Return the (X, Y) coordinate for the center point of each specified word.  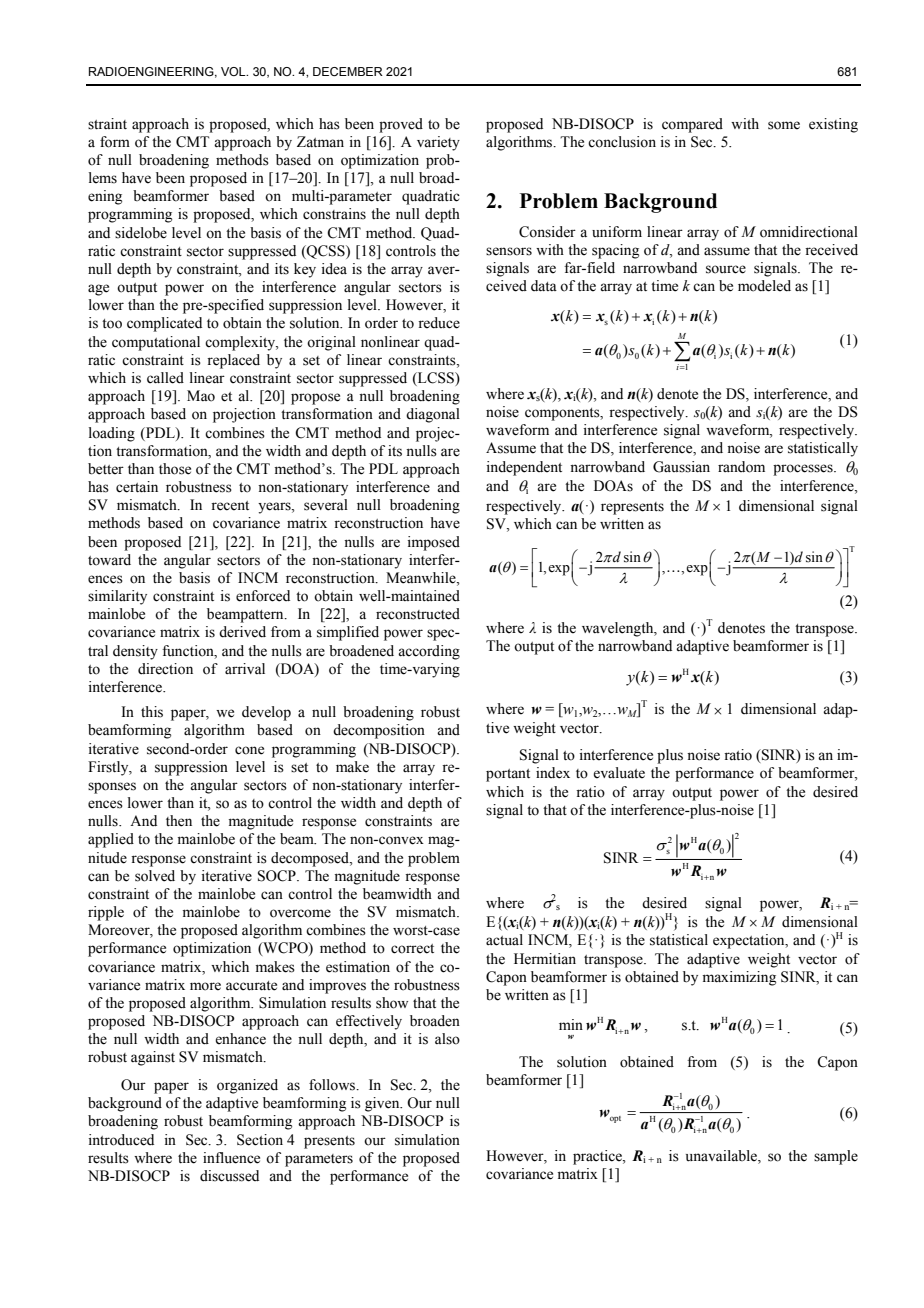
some (784, 125)
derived (242, 632)
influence (231, 1158)
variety (438, 143)
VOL (234, 71)
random (741, 467)
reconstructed (418, 614)
